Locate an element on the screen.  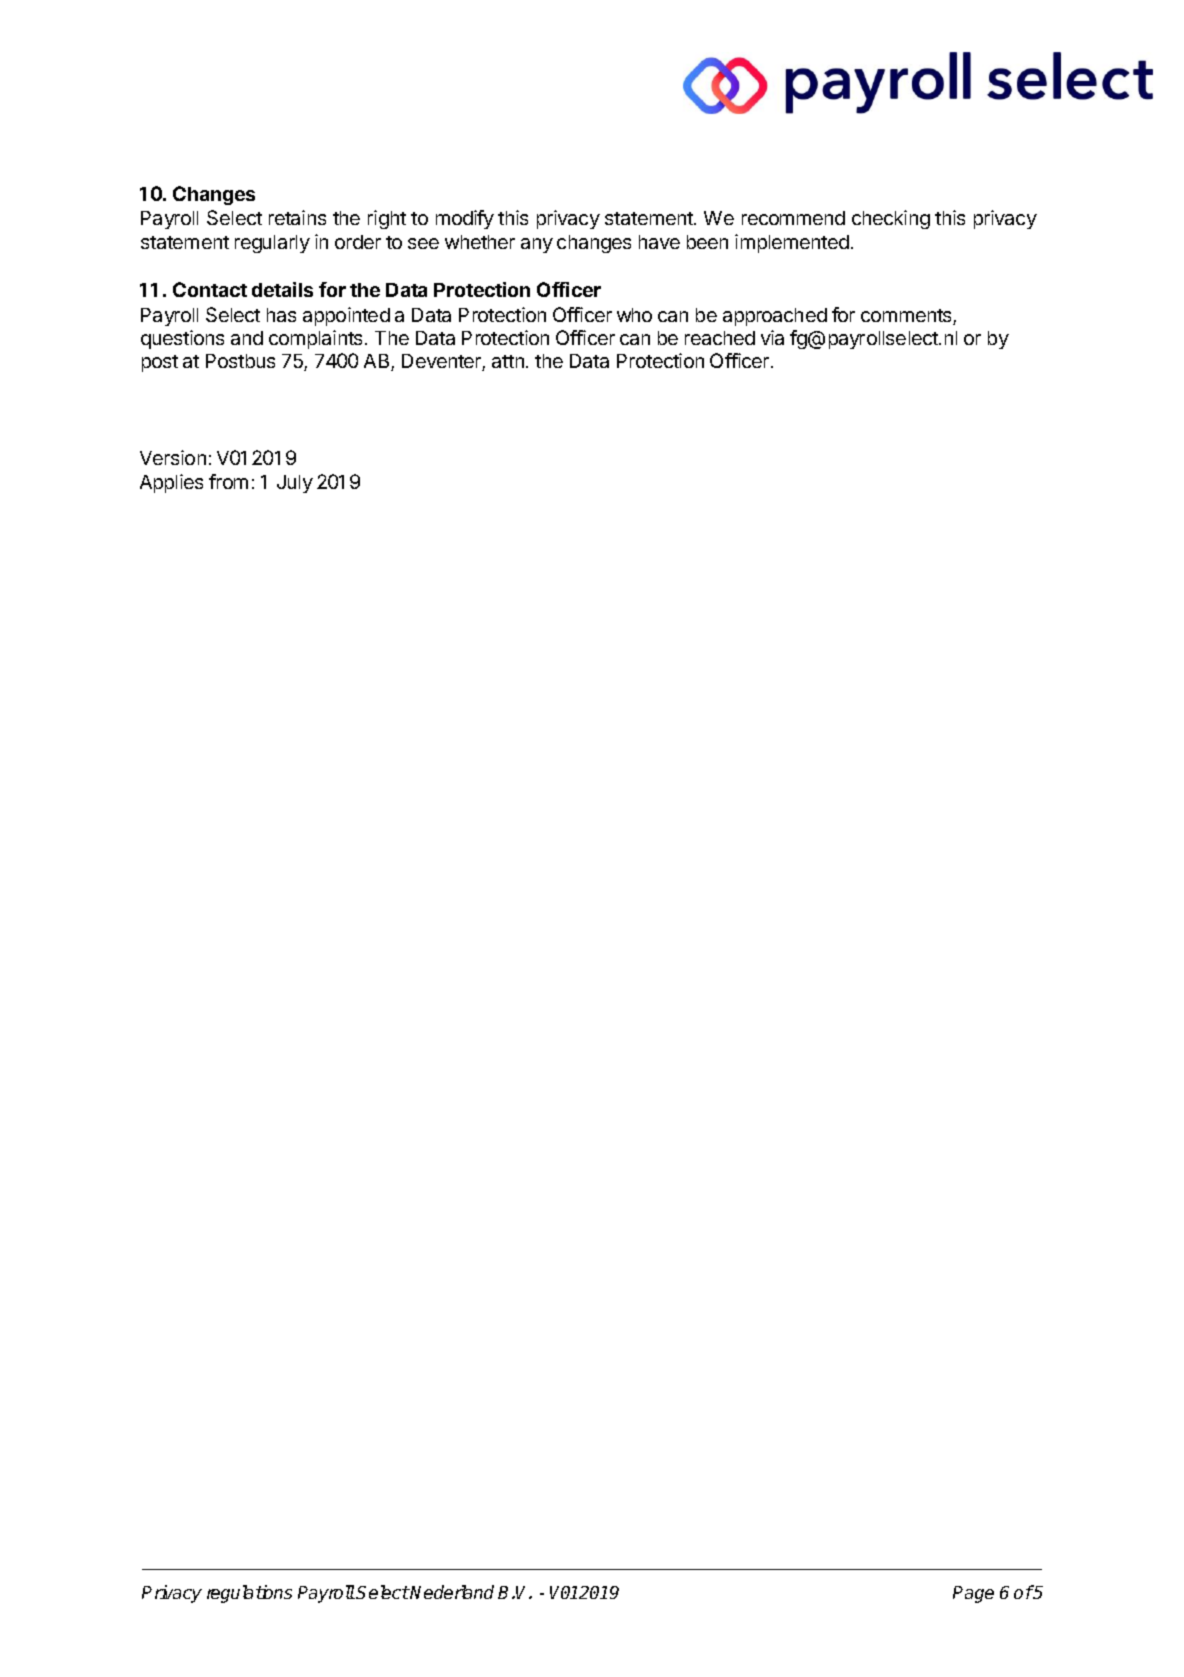
checking is located at coordinates (891, 219).
